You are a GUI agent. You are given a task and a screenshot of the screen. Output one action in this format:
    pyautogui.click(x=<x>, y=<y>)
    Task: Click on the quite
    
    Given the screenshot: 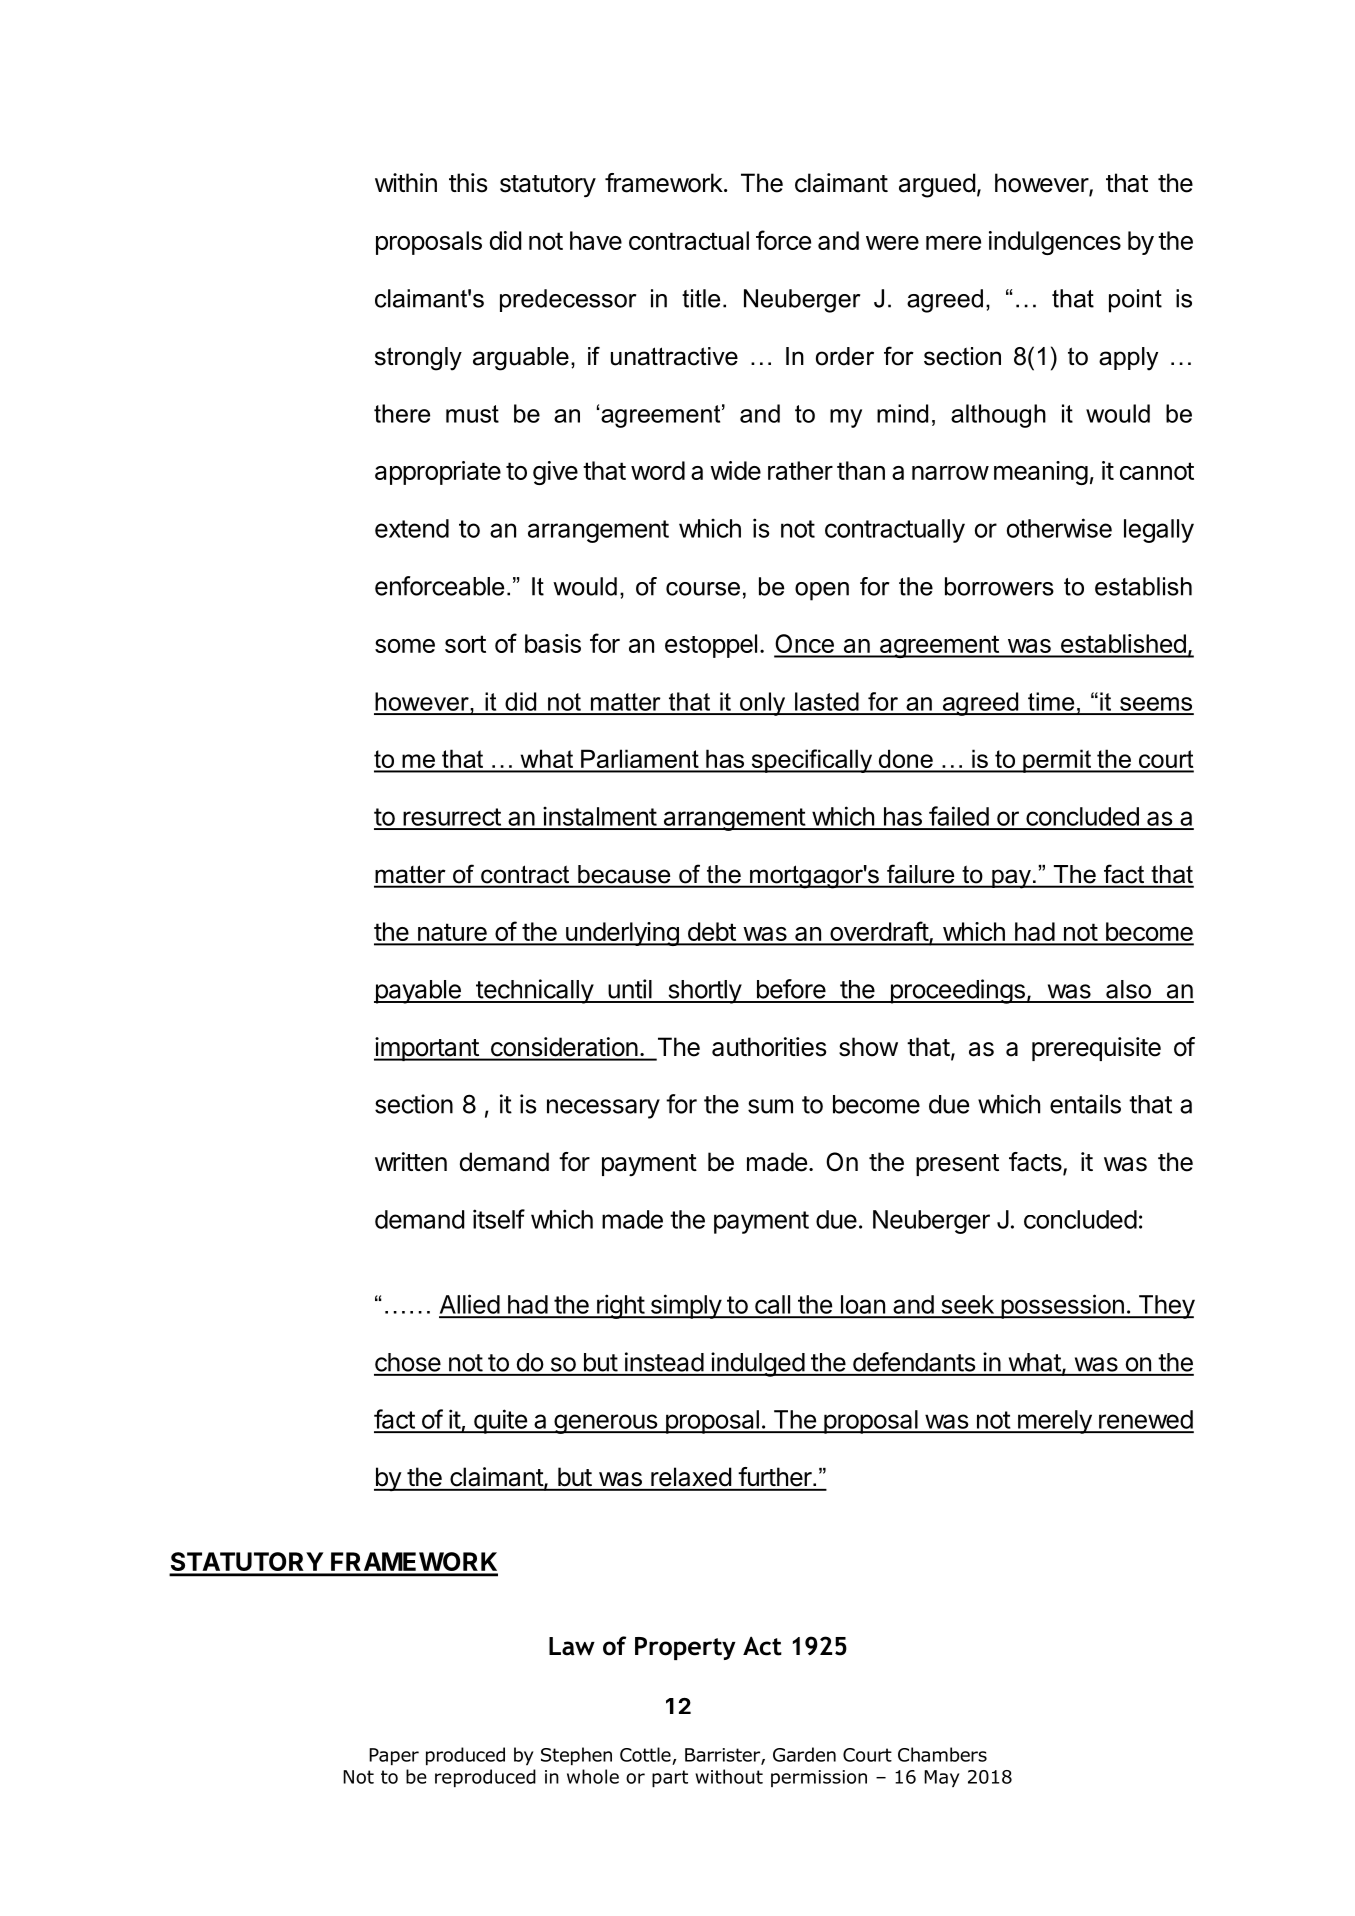 What is the action you would take?
    pyautogui.click(x=500, y=1421)
